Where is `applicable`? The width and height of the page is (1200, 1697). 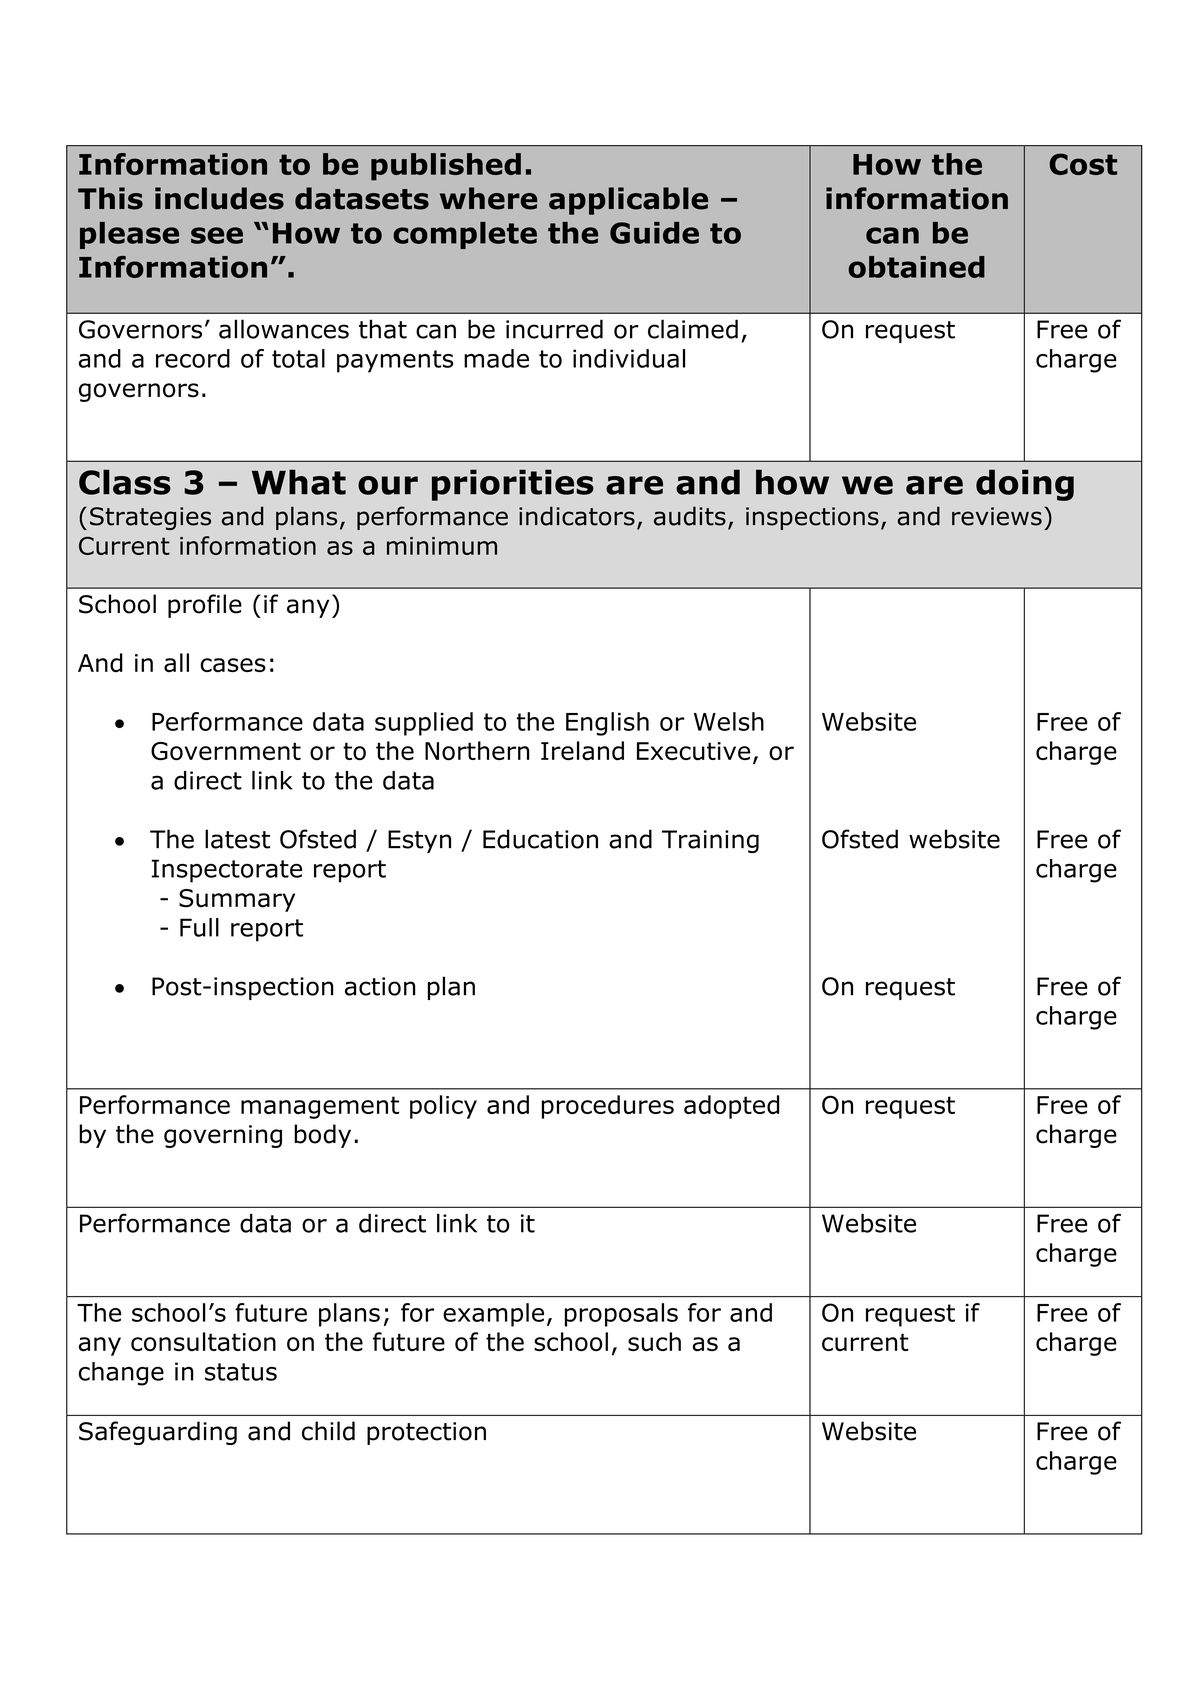 applicable is located at coordinates (628, 201).
